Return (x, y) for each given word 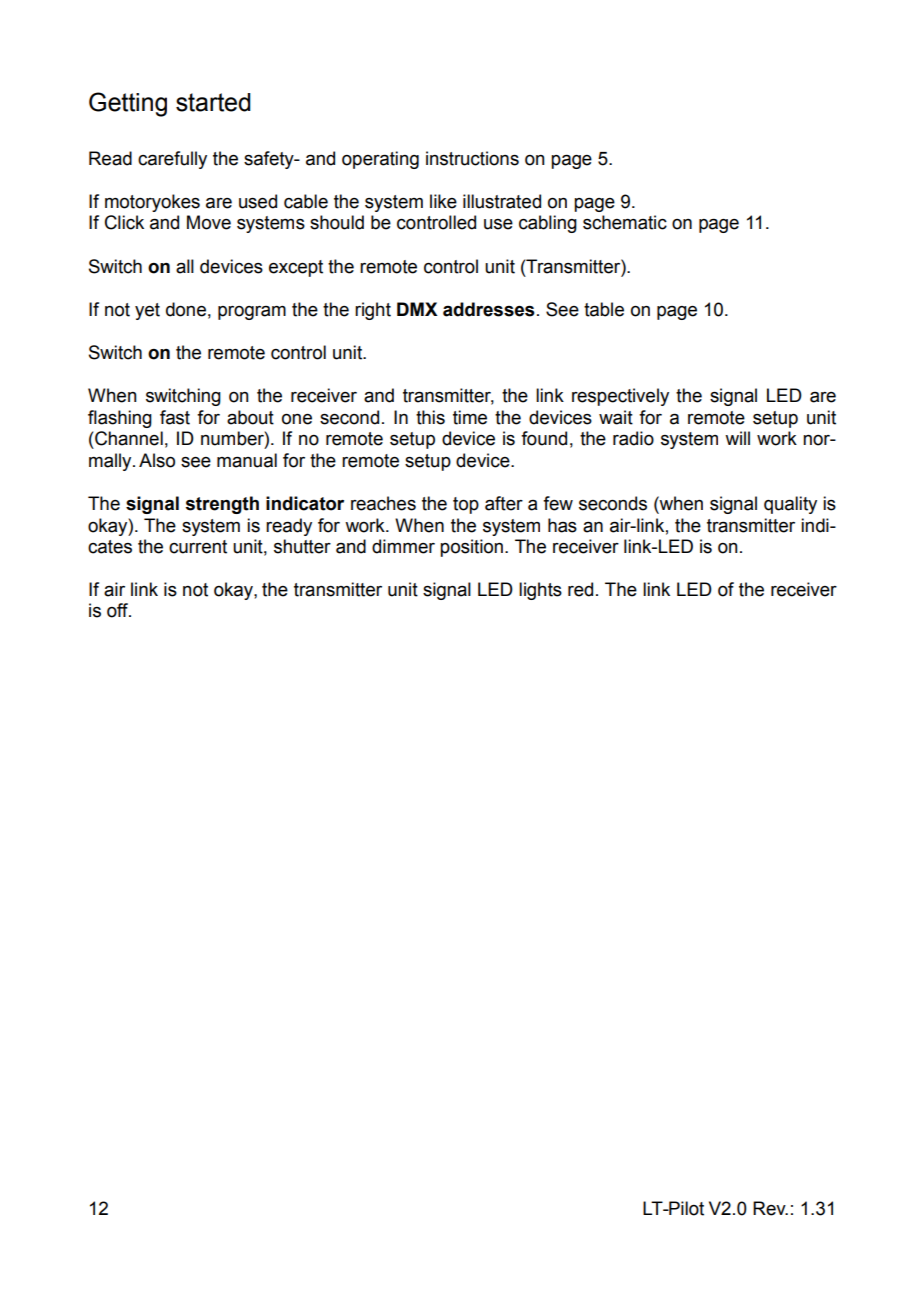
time (470, 417)
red (580, 589)
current (198, 547)
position (471, 548)
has (562, 525)
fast (175, 417)
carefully (172, 160)
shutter (302, 546)
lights (540, 591)
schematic (625, 222)
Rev (770, 1208)
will (737, 438)
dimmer (403, 546)
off (119, 610)
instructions (472, 158)
